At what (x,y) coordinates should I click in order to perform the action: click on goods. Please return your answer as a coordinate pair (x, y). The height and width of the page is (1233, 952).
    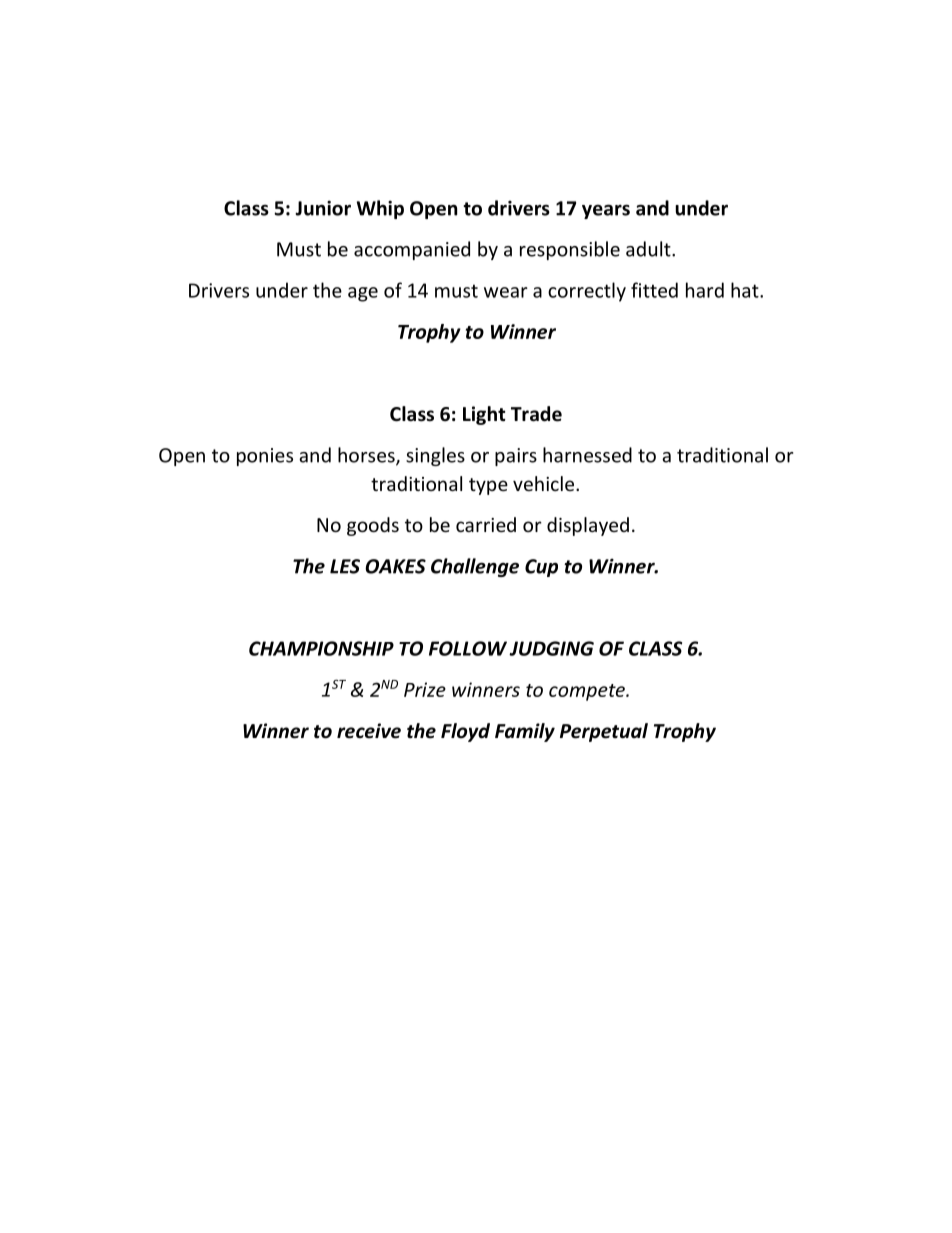
    Looking at the image, I should click on (373, 526).
